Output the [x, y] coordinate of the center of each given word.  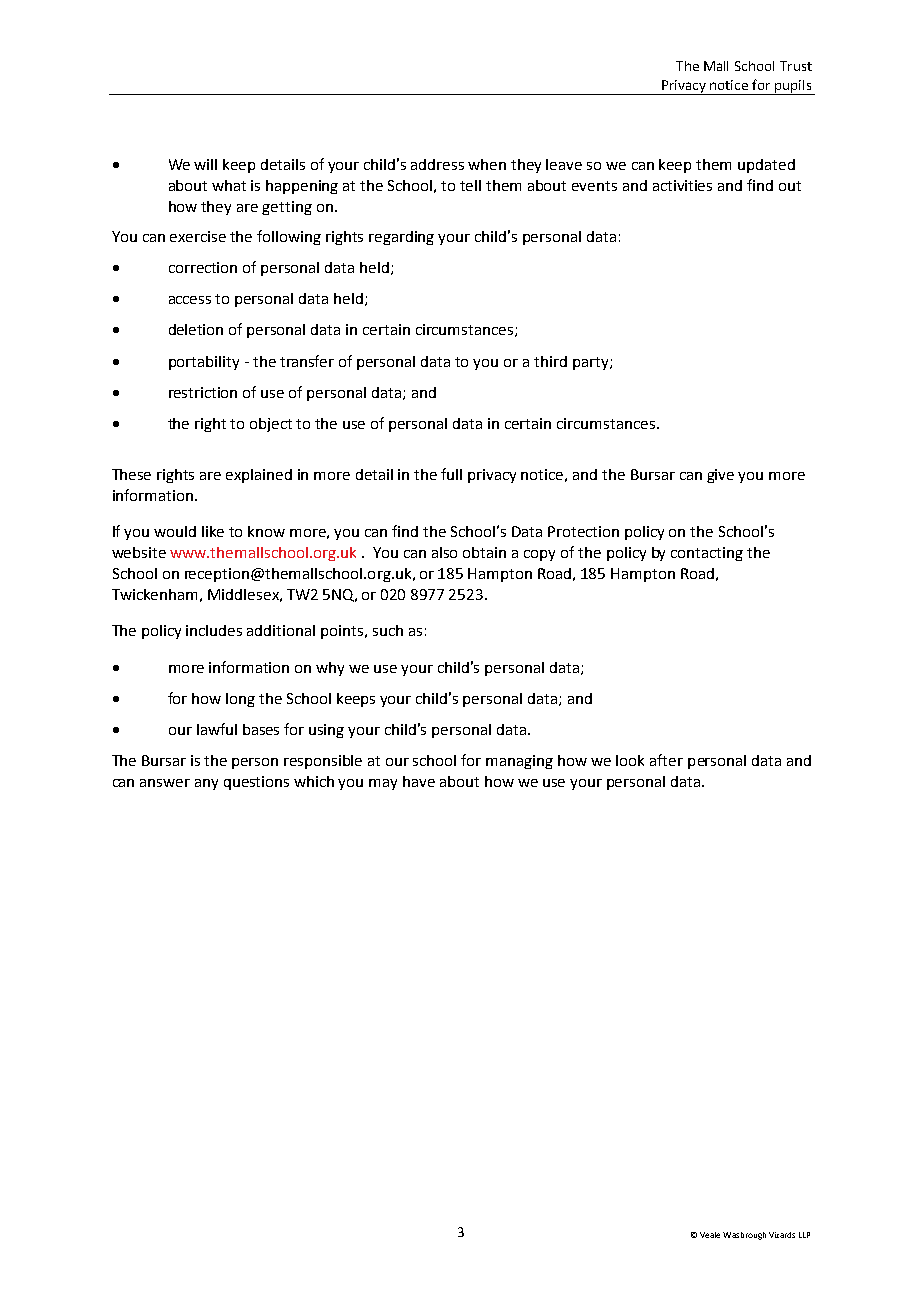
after [666, 760]
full [451, 474]
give [720, 476]
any [206, 784]
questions [256, 783]
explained [259, 476]
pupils [793, 87]
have [419, 781]
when [487, 164]
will [205, 164]
